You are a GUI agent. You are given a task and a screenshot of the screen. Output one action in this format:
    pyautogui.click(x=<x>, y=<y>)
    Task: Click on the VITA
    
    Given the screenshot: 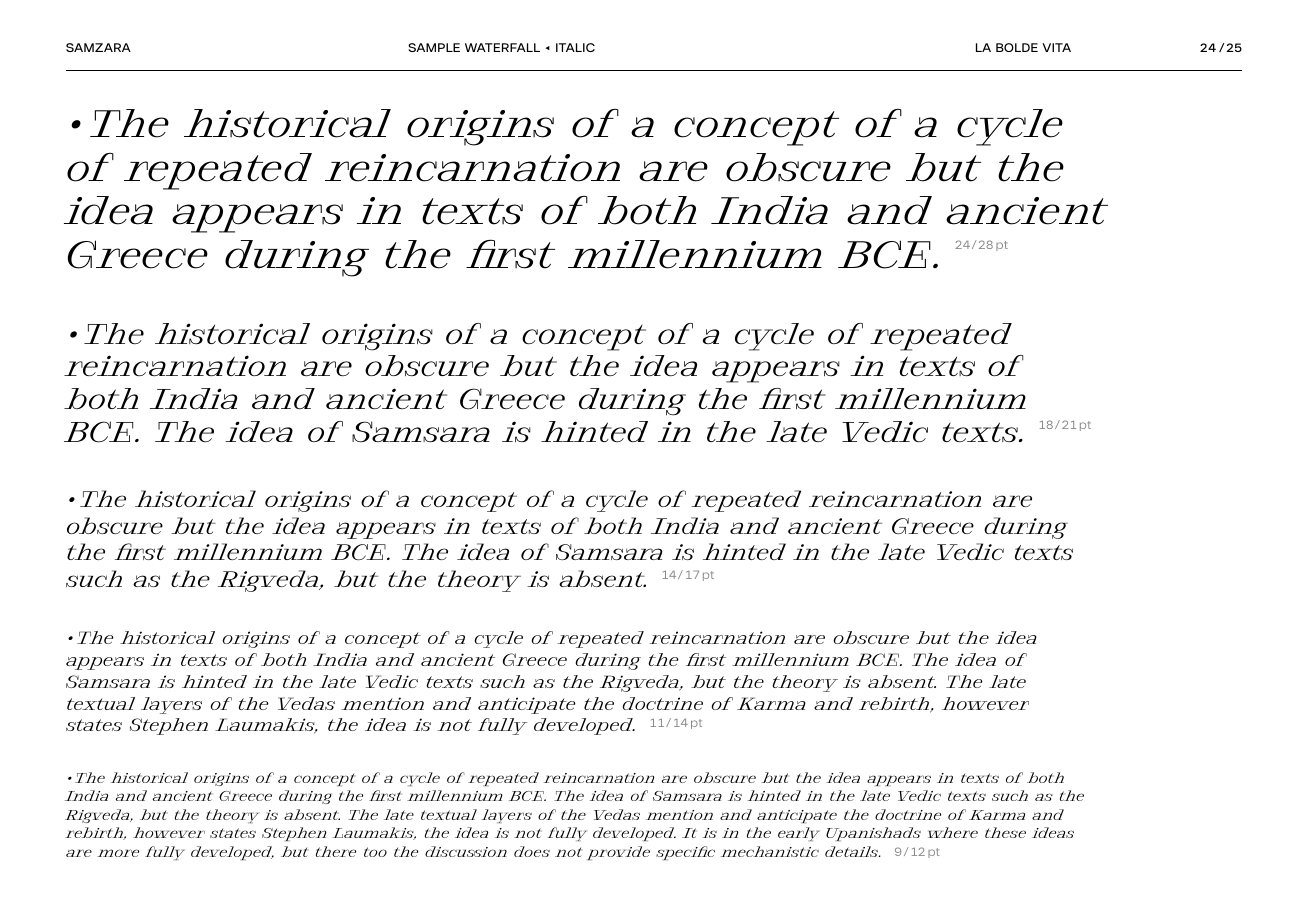 What is the action you would take?
    pyautogui.click(x=1056, y=47)
